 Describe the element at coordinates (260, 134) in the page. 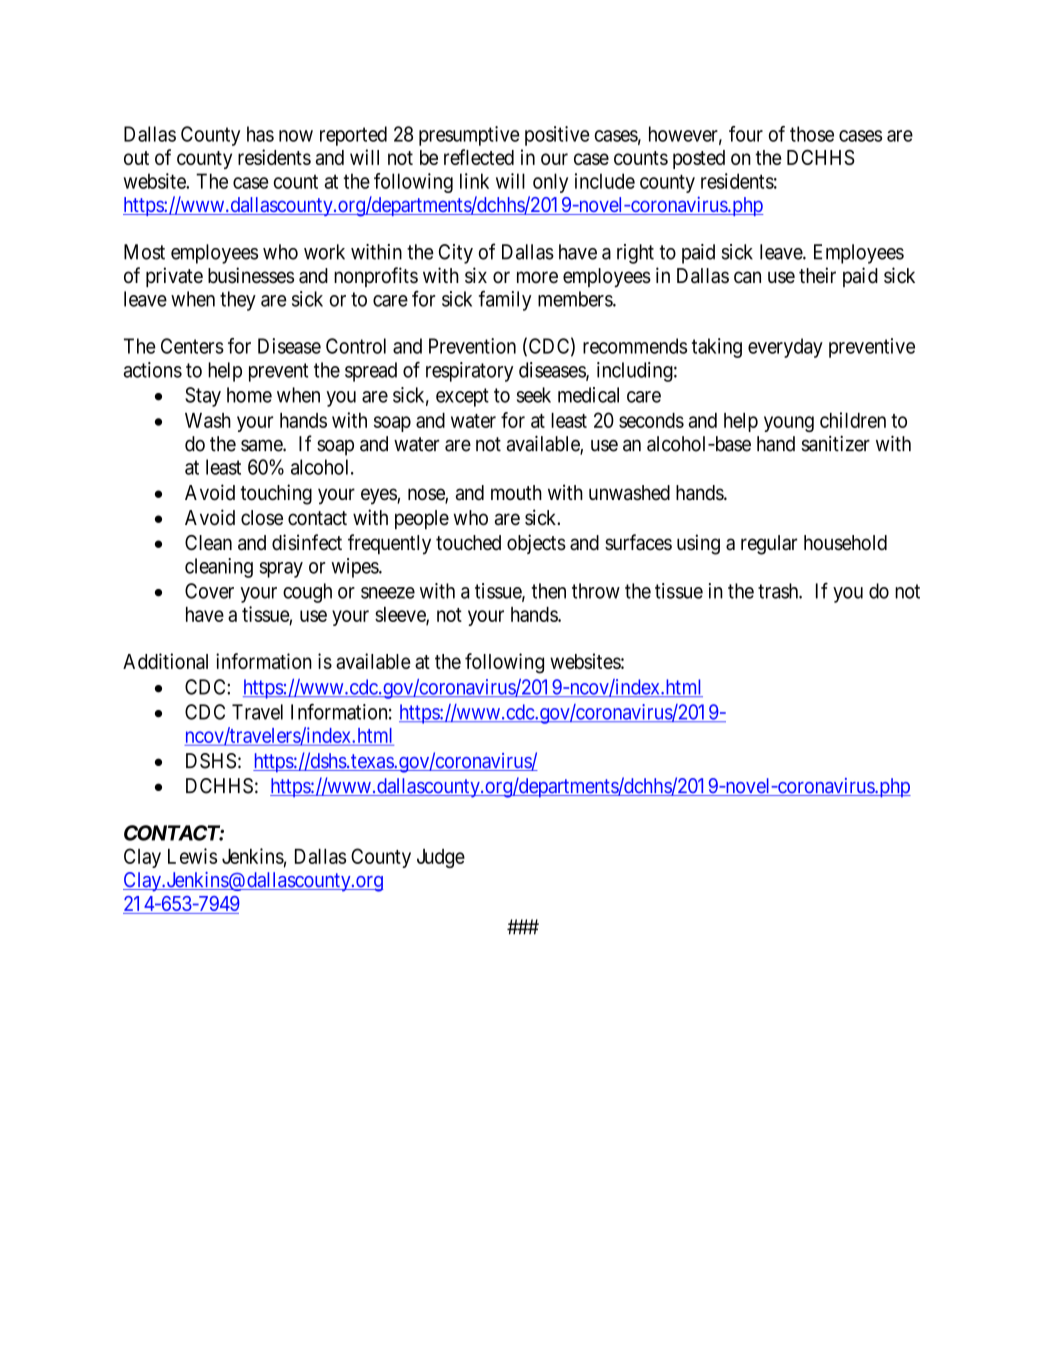

I see `has` at that location.
